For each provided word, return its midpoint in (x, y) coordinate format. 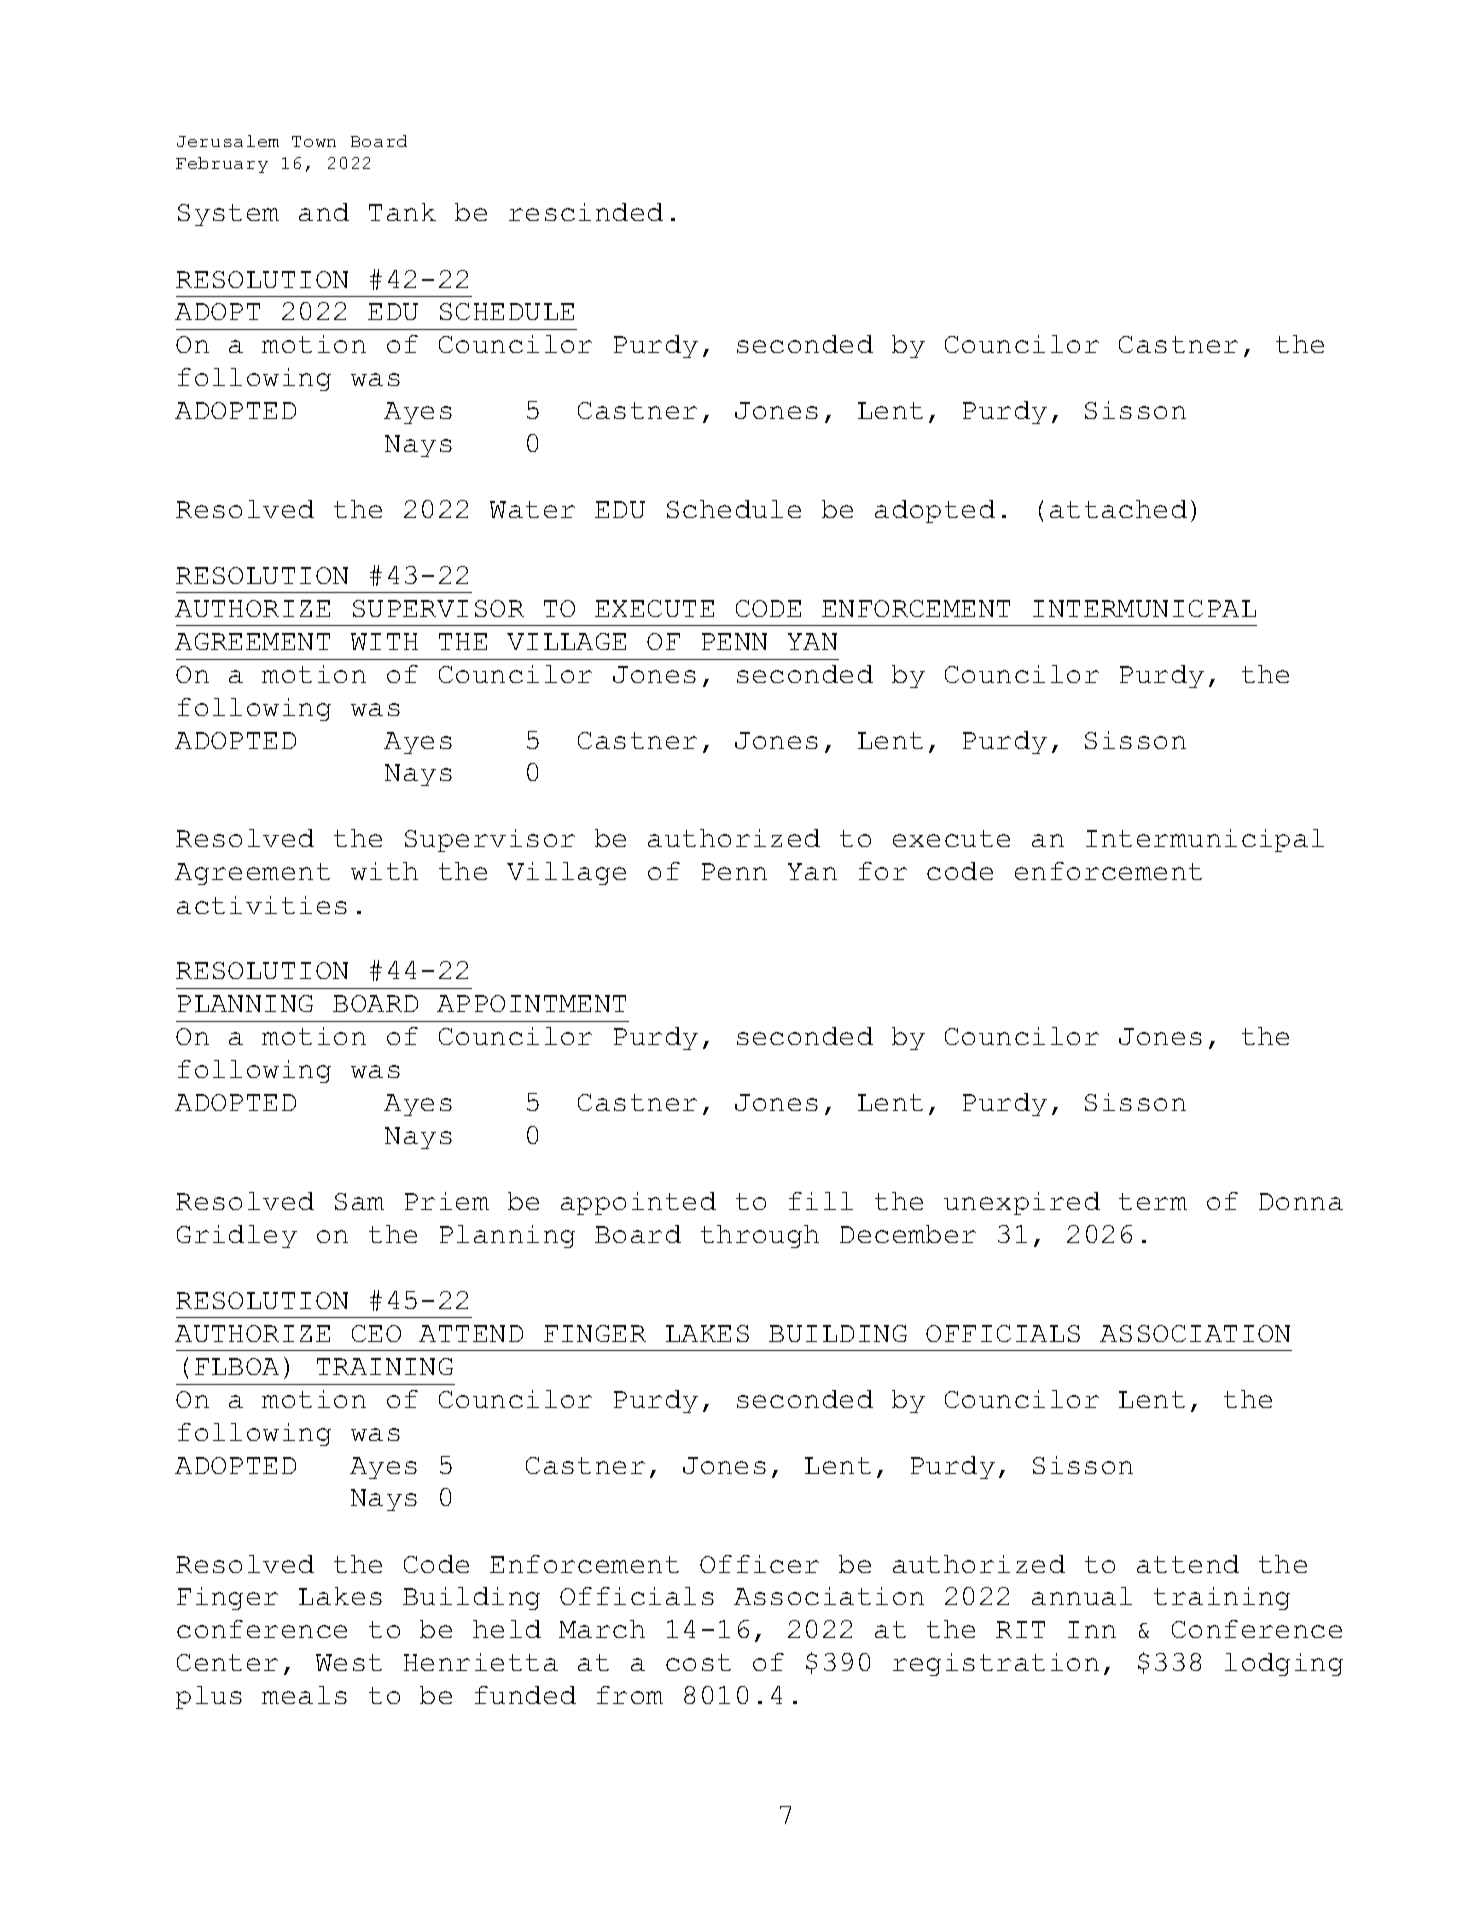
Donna (1301, 1201)
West (349, 1662)
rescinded (586, 212)
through (760, 1236)
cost (698, 1662)
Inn (1092, 1629)
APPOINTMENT (531, 1003)
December (908, 1234)
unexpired (1022, 1203)
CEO (376, 1333)
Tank (402, 212)
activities (262, 905)
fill (821, 1201)
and (324, 212)
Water (532, 509)
